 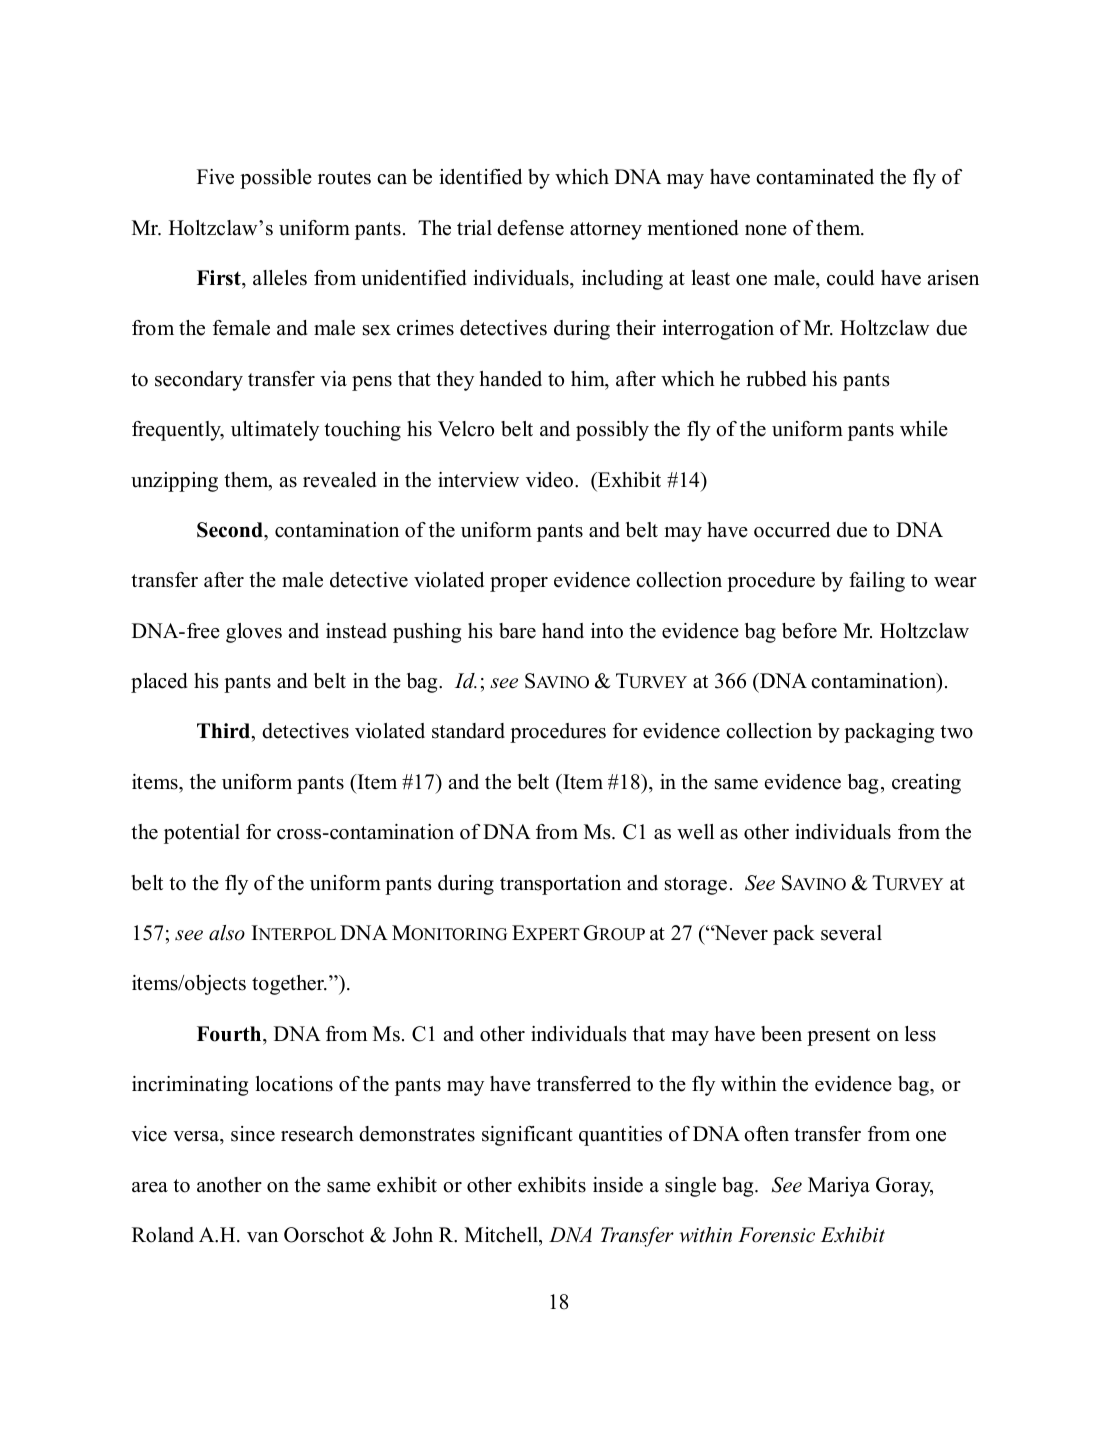 What do you see at coordinates (851, 933) in the screenshot?
I see `several` at bounding box center [851, 933].
